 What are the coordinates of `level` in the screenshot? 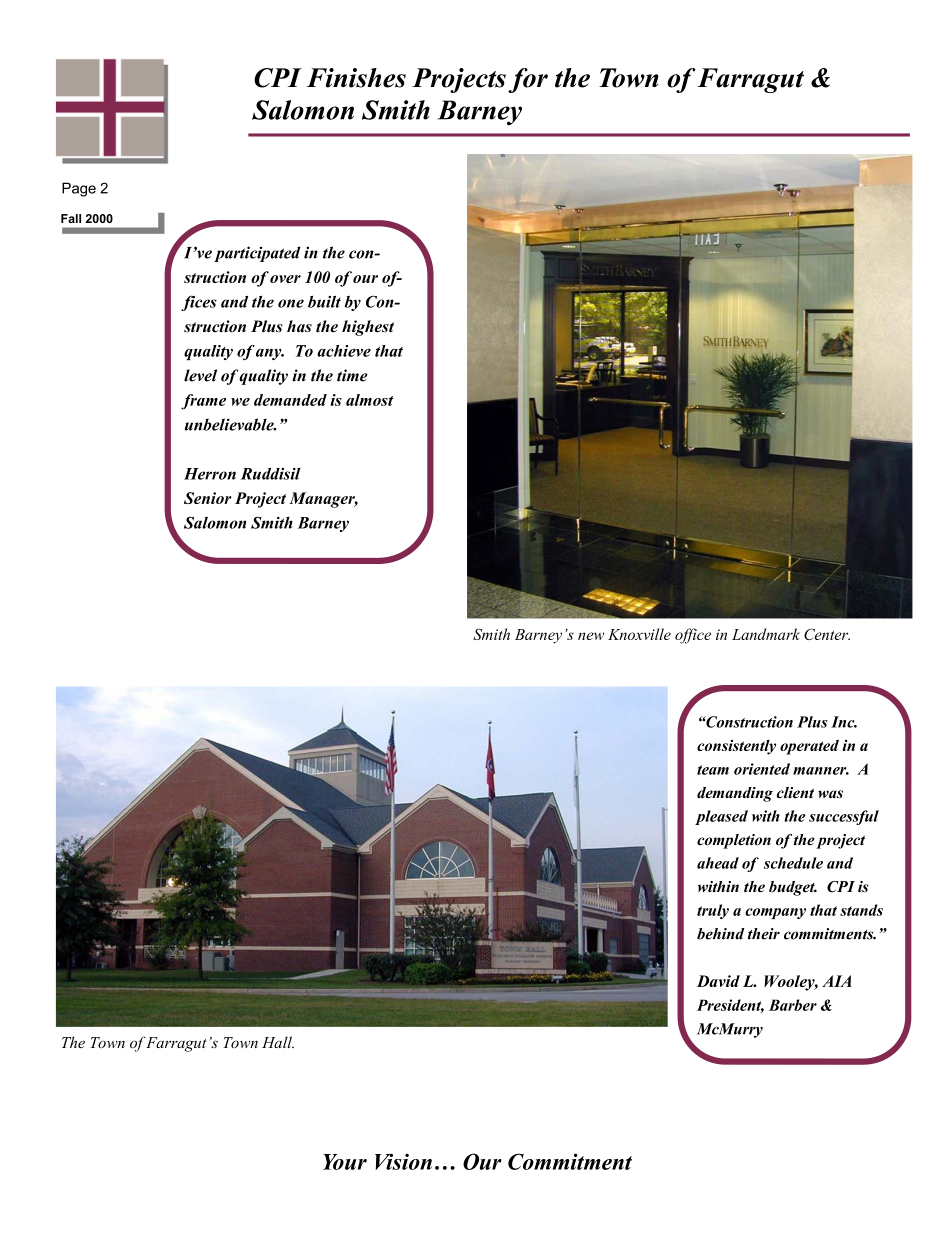 It's located at (200, 375).
